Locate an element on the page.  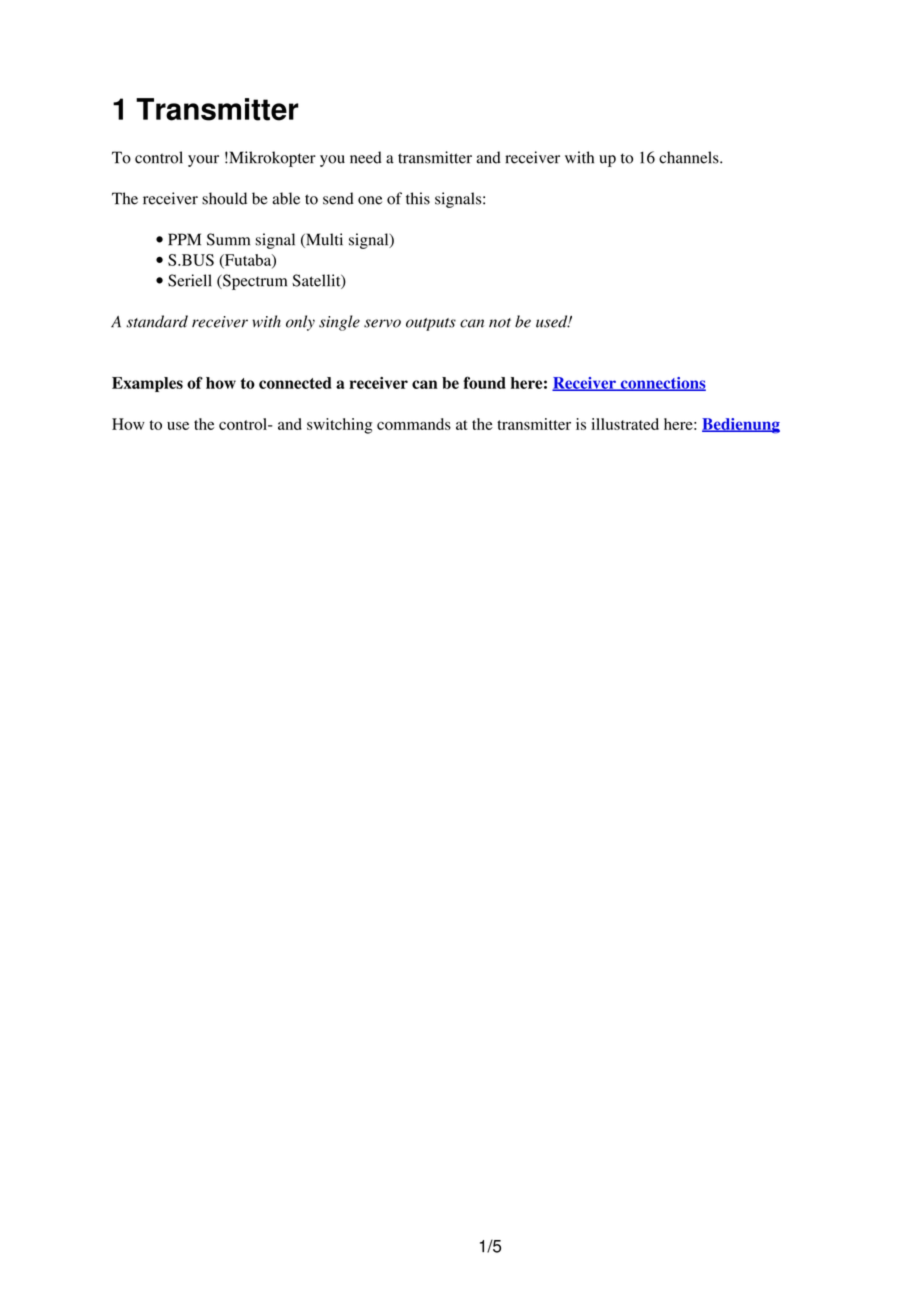
found is located at coordinates (484, 382).
